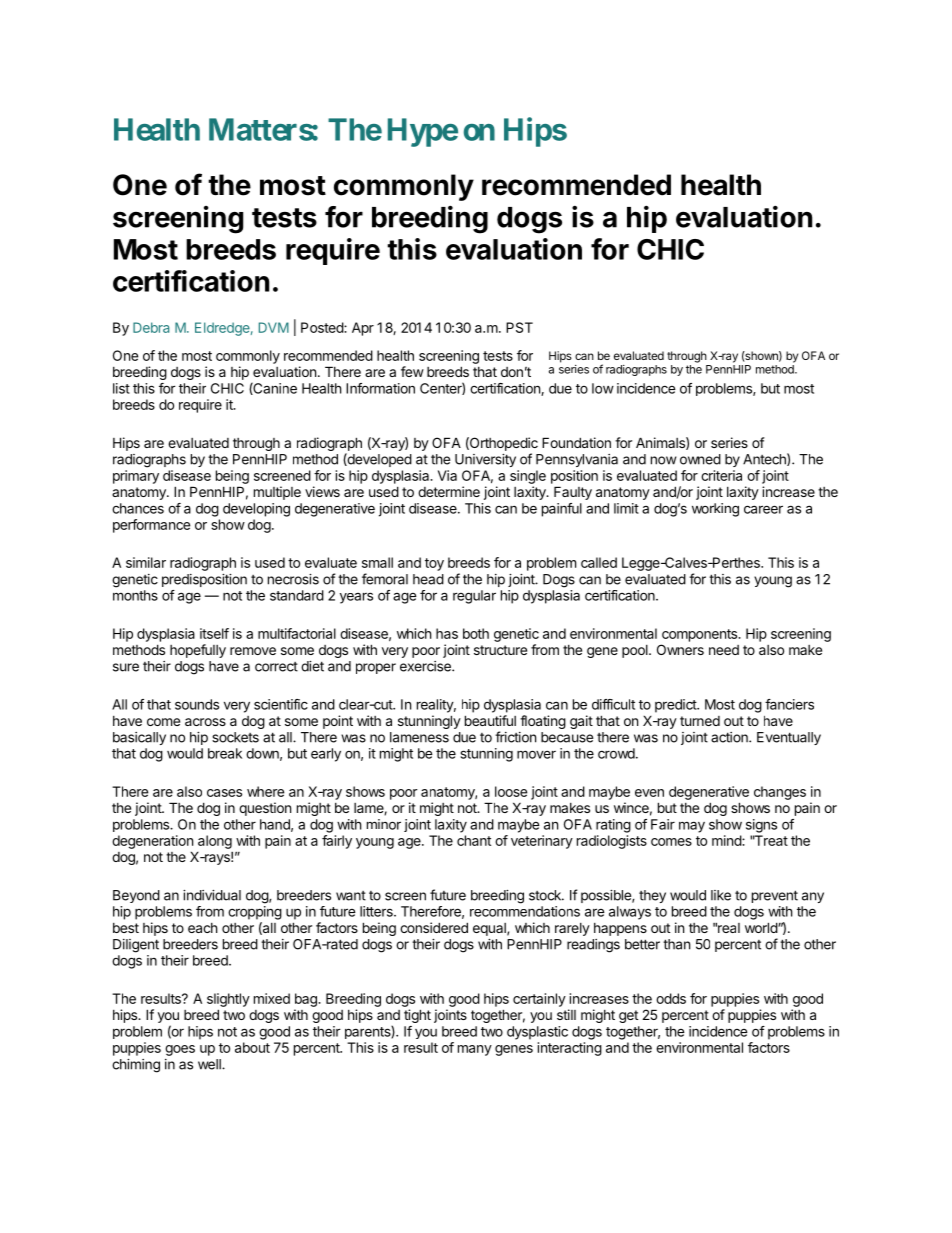  What do you see at coordinates (151, 327) in the screenshot?
I see `Debra` at bounding box center [151, 327].
